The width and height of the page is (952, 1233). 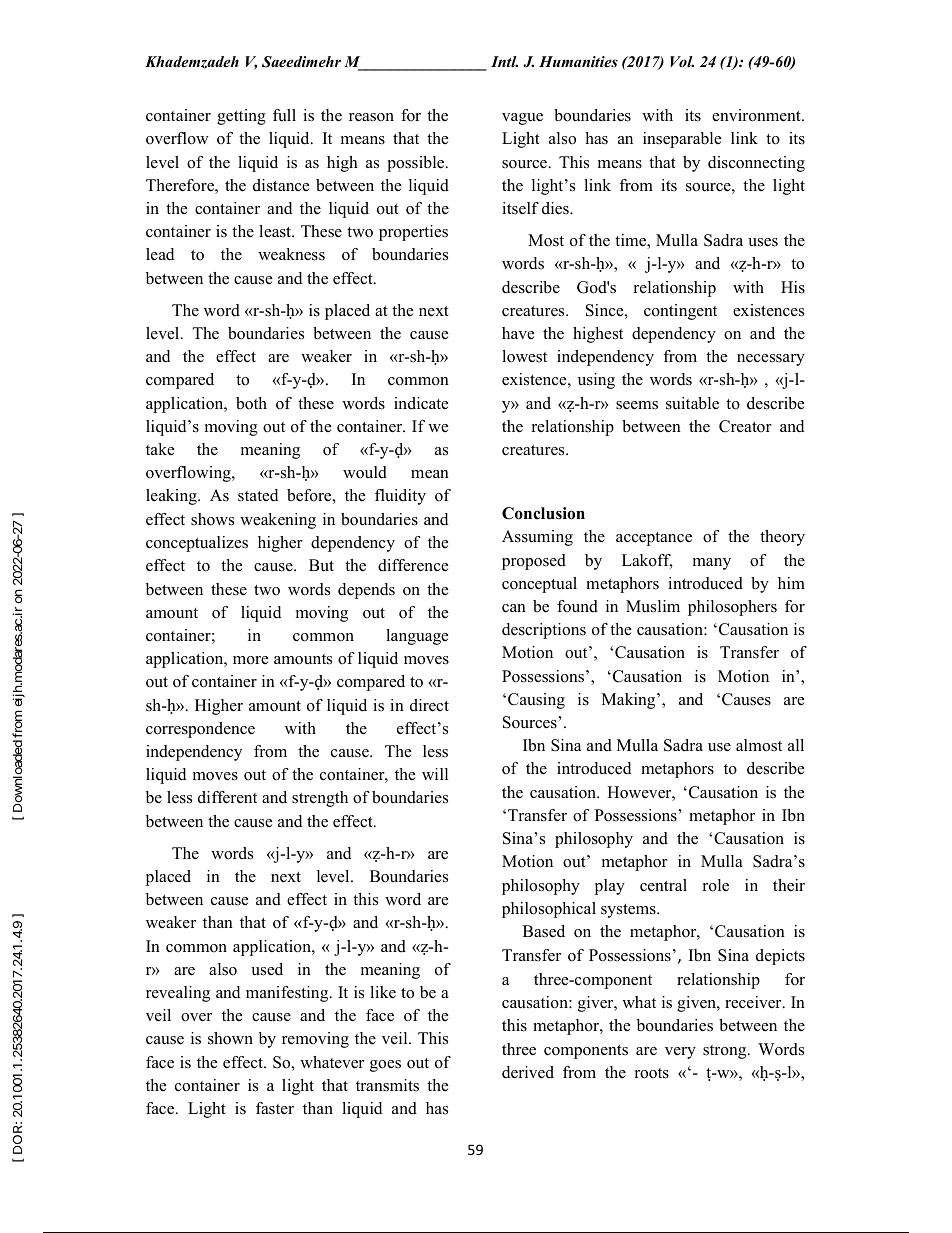 I want to click on Intl, so click(x=504, y=61).
